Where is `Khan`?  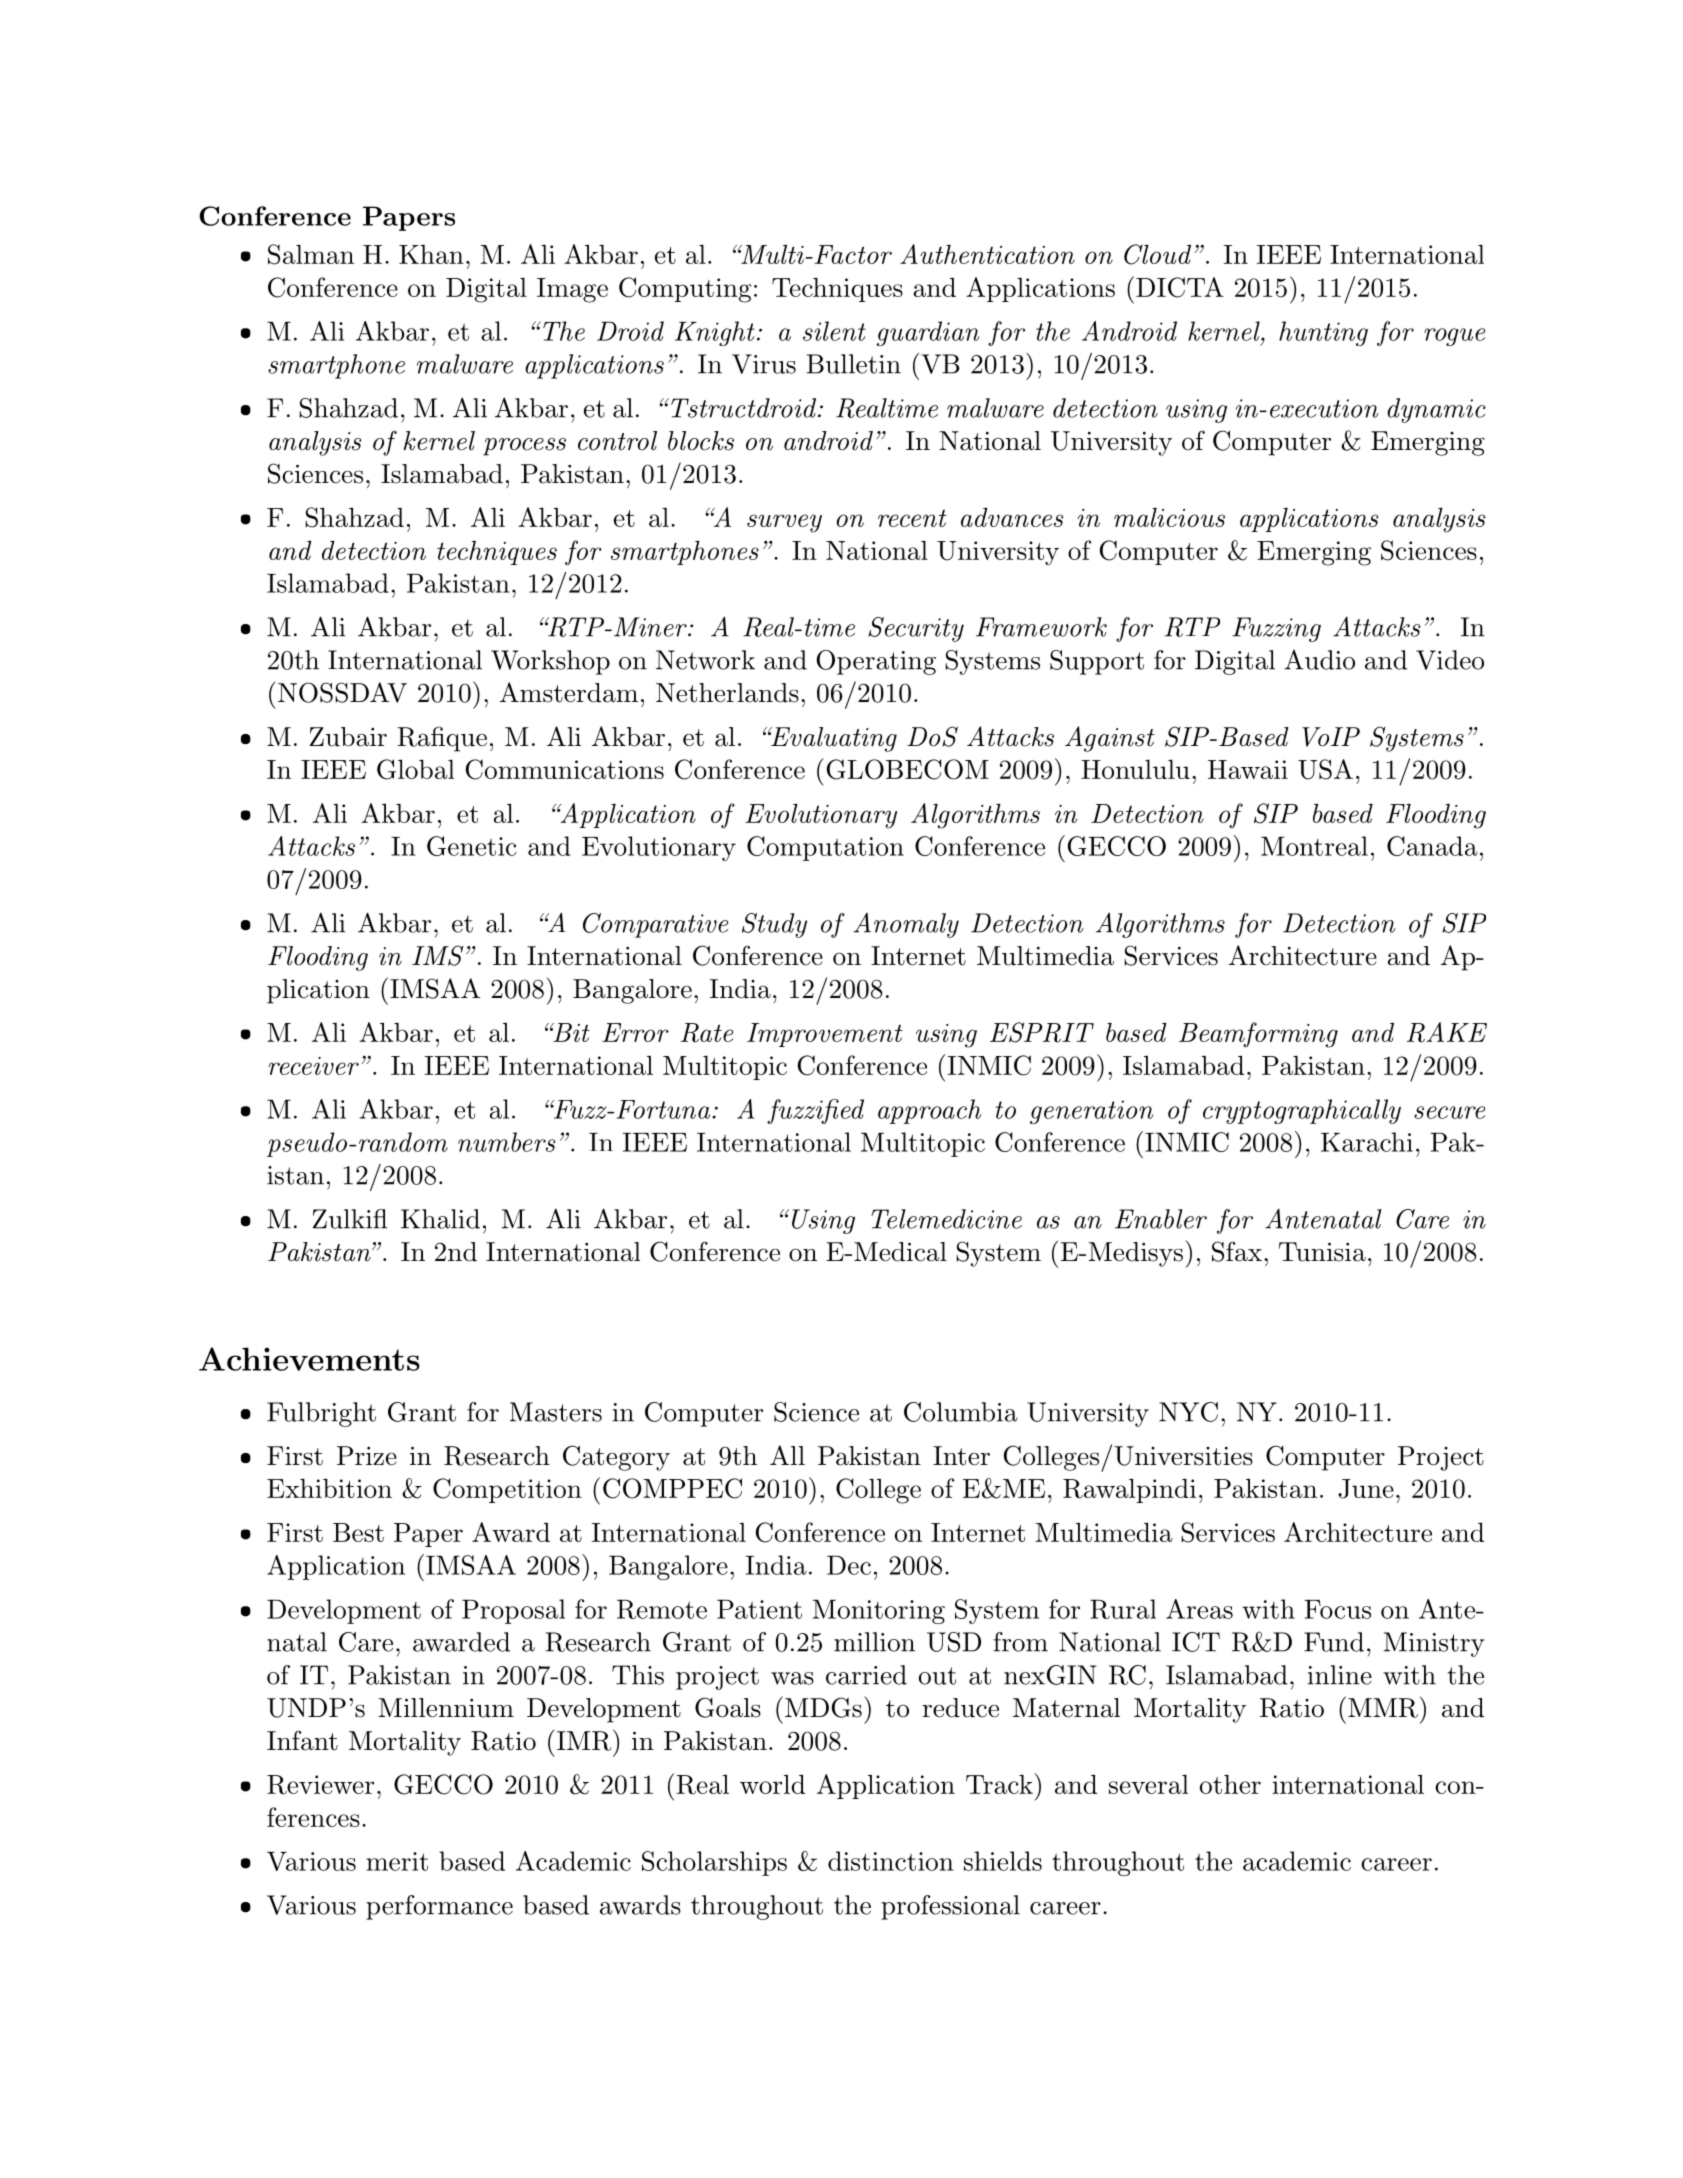
Khan is located at coordinates (431, 254).
